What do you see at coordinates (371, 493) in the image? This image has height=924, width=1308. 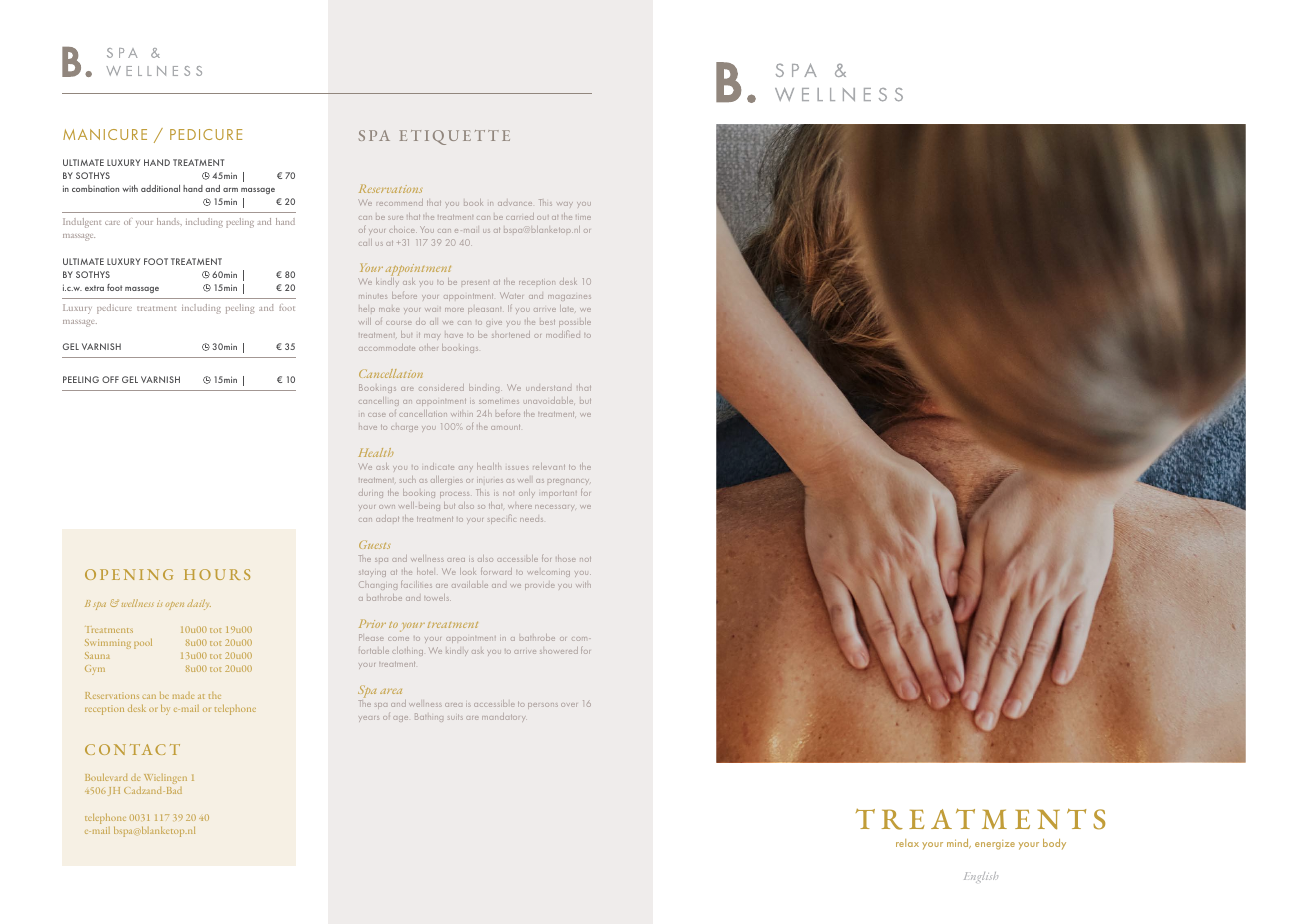 I see `during` at bounding box center [371, 493].
